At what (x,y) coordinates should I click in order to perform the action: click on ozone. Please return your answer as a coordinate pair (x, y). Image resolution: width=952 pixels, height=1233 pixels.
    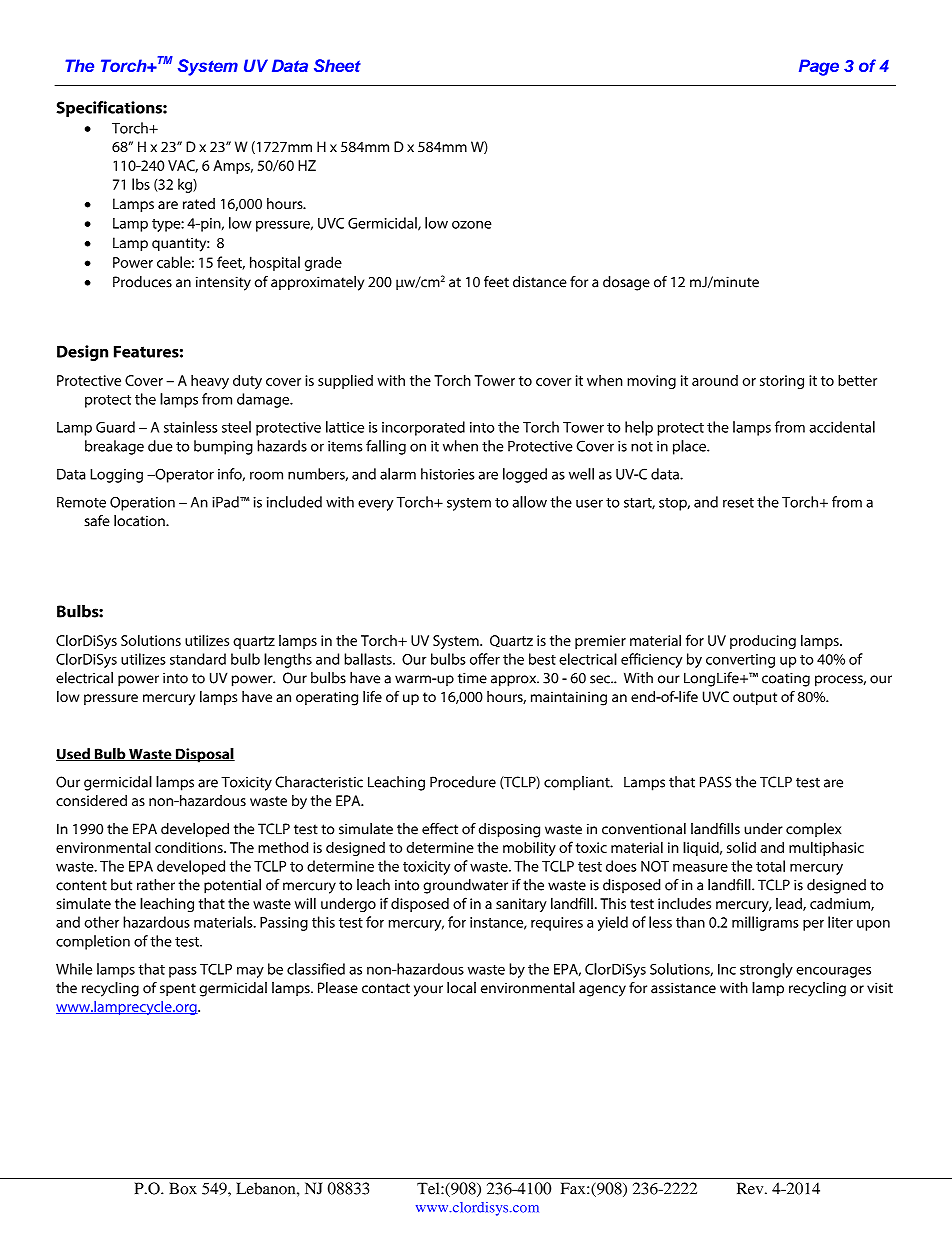
    Looking at the image, I should click on (471, 225).
